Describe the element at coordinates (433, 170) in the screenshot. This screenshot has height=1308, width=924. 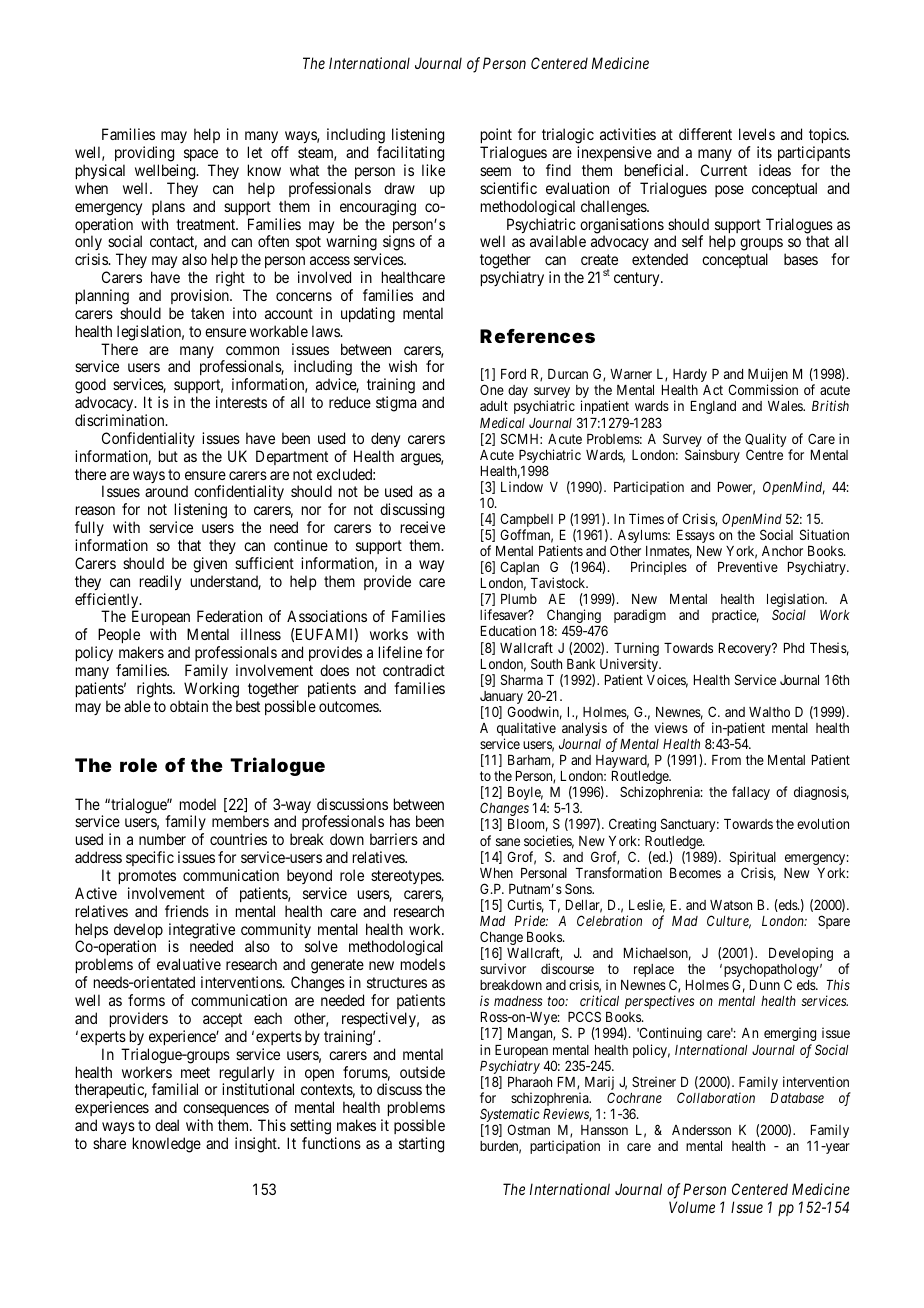
I see `like` at that location.
